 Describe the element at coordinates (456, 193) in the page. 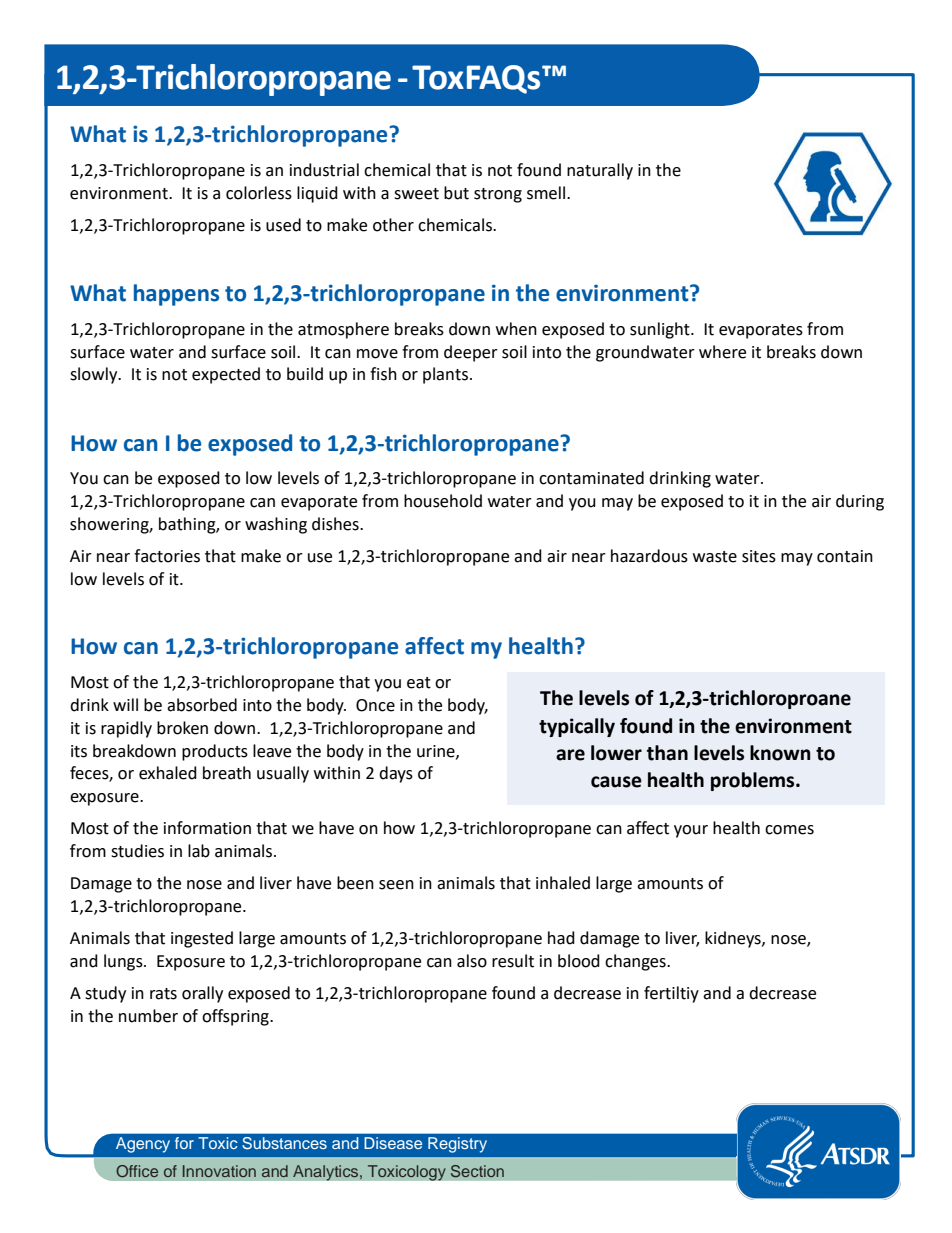

I see `but` at that location.
